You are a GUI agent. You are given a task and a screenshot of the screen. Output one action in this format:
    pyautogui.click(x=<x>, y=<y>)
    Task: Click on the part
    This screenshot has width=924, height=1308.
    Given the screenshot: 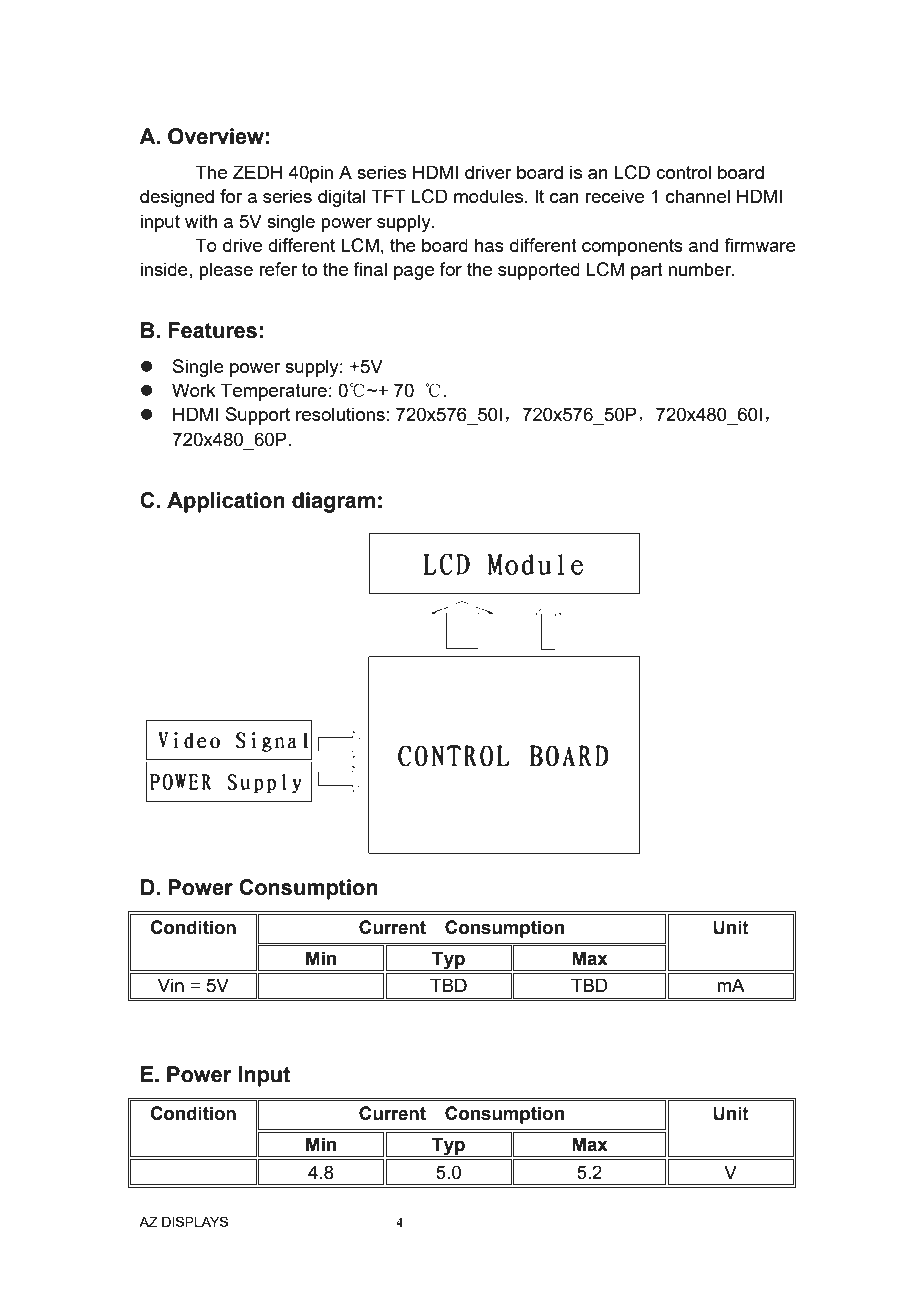 What is the action you would take?
    pyautogui.click(x=647, y=271)
